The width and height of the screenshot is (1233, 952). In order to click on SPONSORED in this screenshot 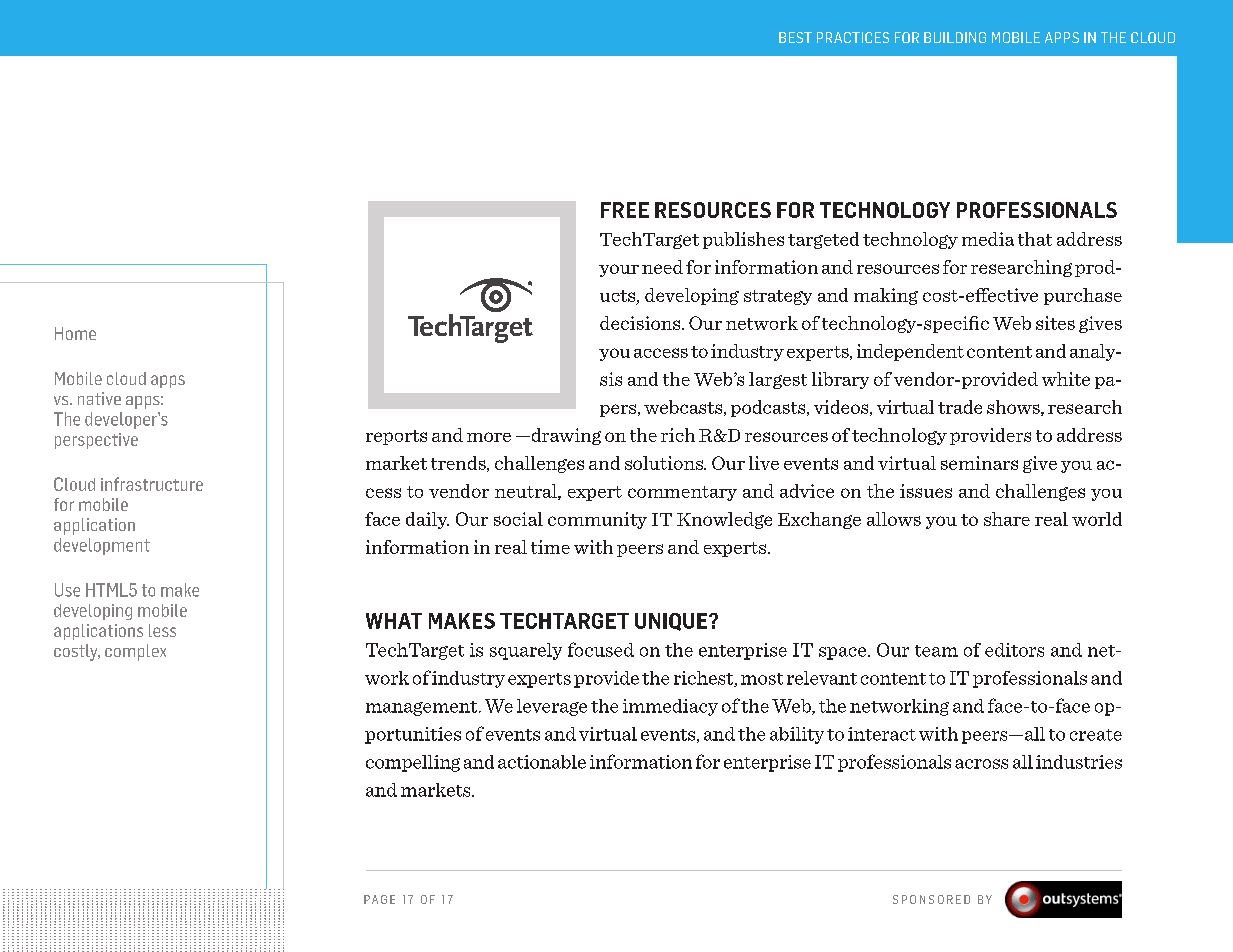, I will do `click(931, 899)`.
